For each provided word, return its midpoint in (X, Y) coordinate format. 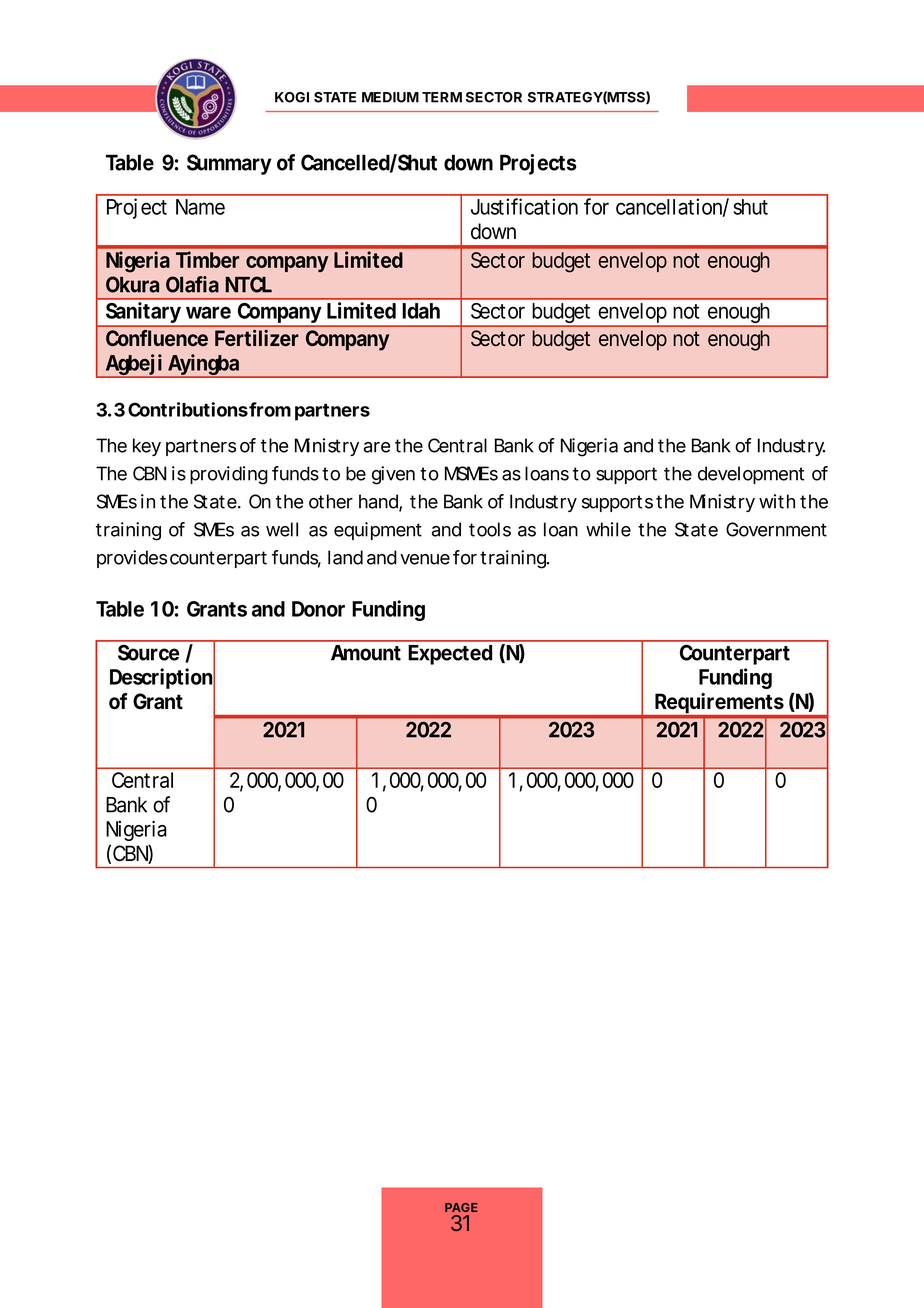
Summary (229, 164)
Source (149, 652)
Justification (524, 206)
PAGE (461, 1207)
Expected (450, 655)
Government (776, 529)
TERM (442, 97)
